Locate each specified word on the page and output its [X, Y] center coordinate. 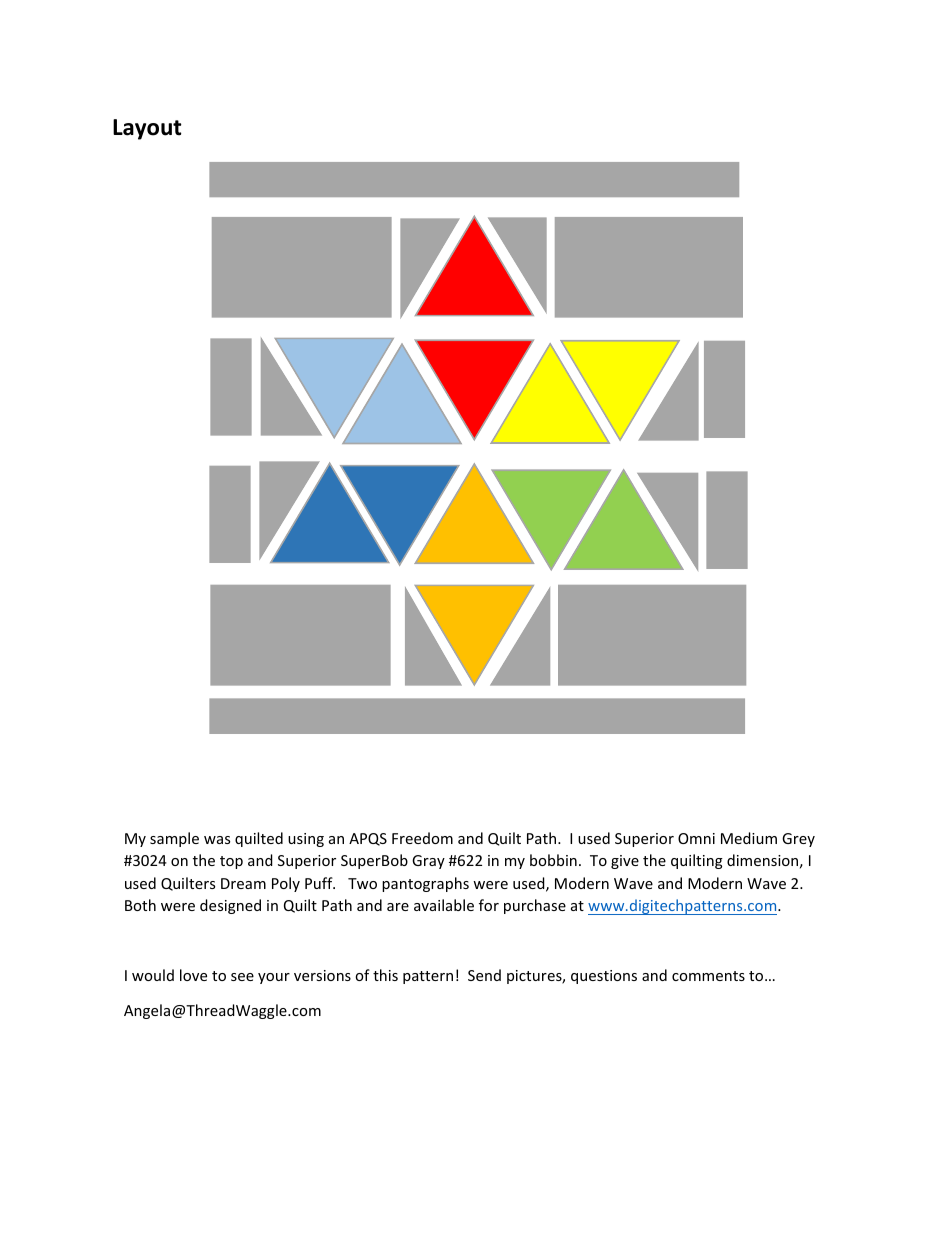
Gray [428, 862]
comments [708, 976]
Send [484, 975]
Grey [798, 840]
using [306, 840]
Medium [749, 838]
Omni [696, 838]
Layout [147, 129]
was [217, 840]
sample [174, 839]
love [193, 975]
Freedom [422, 838]
